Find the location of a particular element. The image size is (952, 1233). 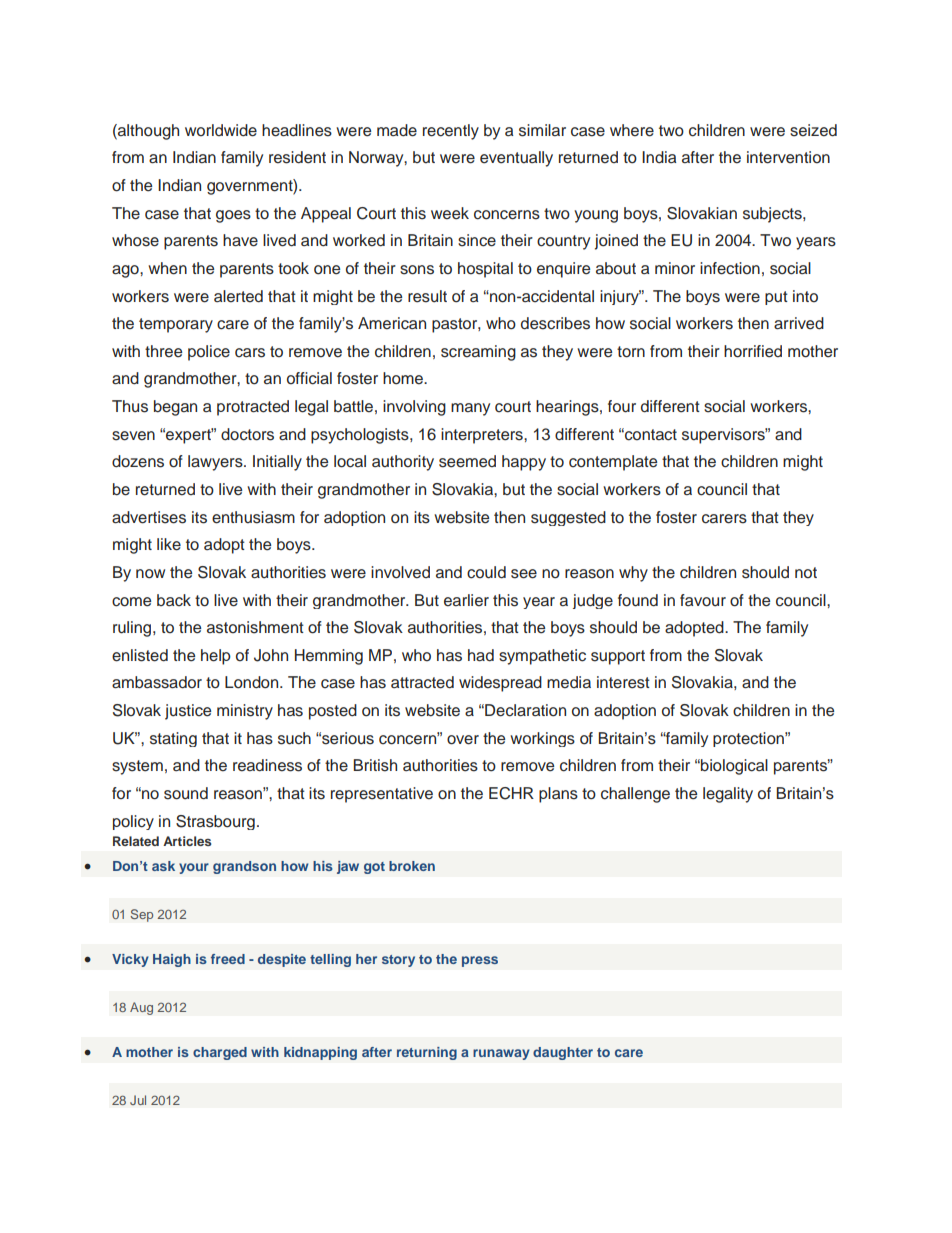

intervention is located at coordinates (788, 157).
